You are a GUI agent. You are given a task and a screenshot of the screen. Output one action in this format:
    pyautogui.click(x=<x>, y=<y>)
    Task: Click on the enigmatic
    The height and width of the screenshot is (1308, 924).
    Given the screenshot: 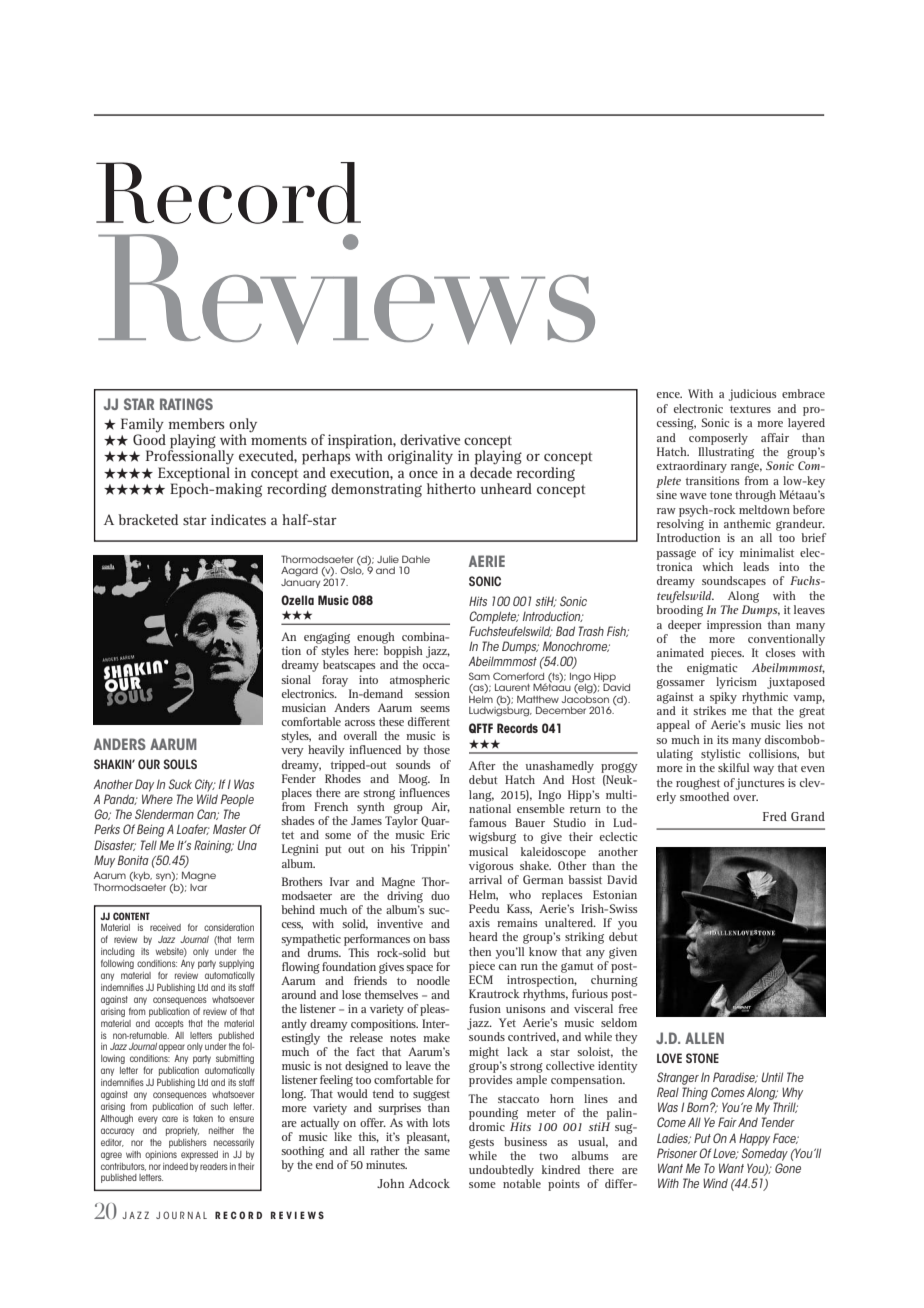 What is the action you would take?
    pyautogui.click(x=712, y=669)
